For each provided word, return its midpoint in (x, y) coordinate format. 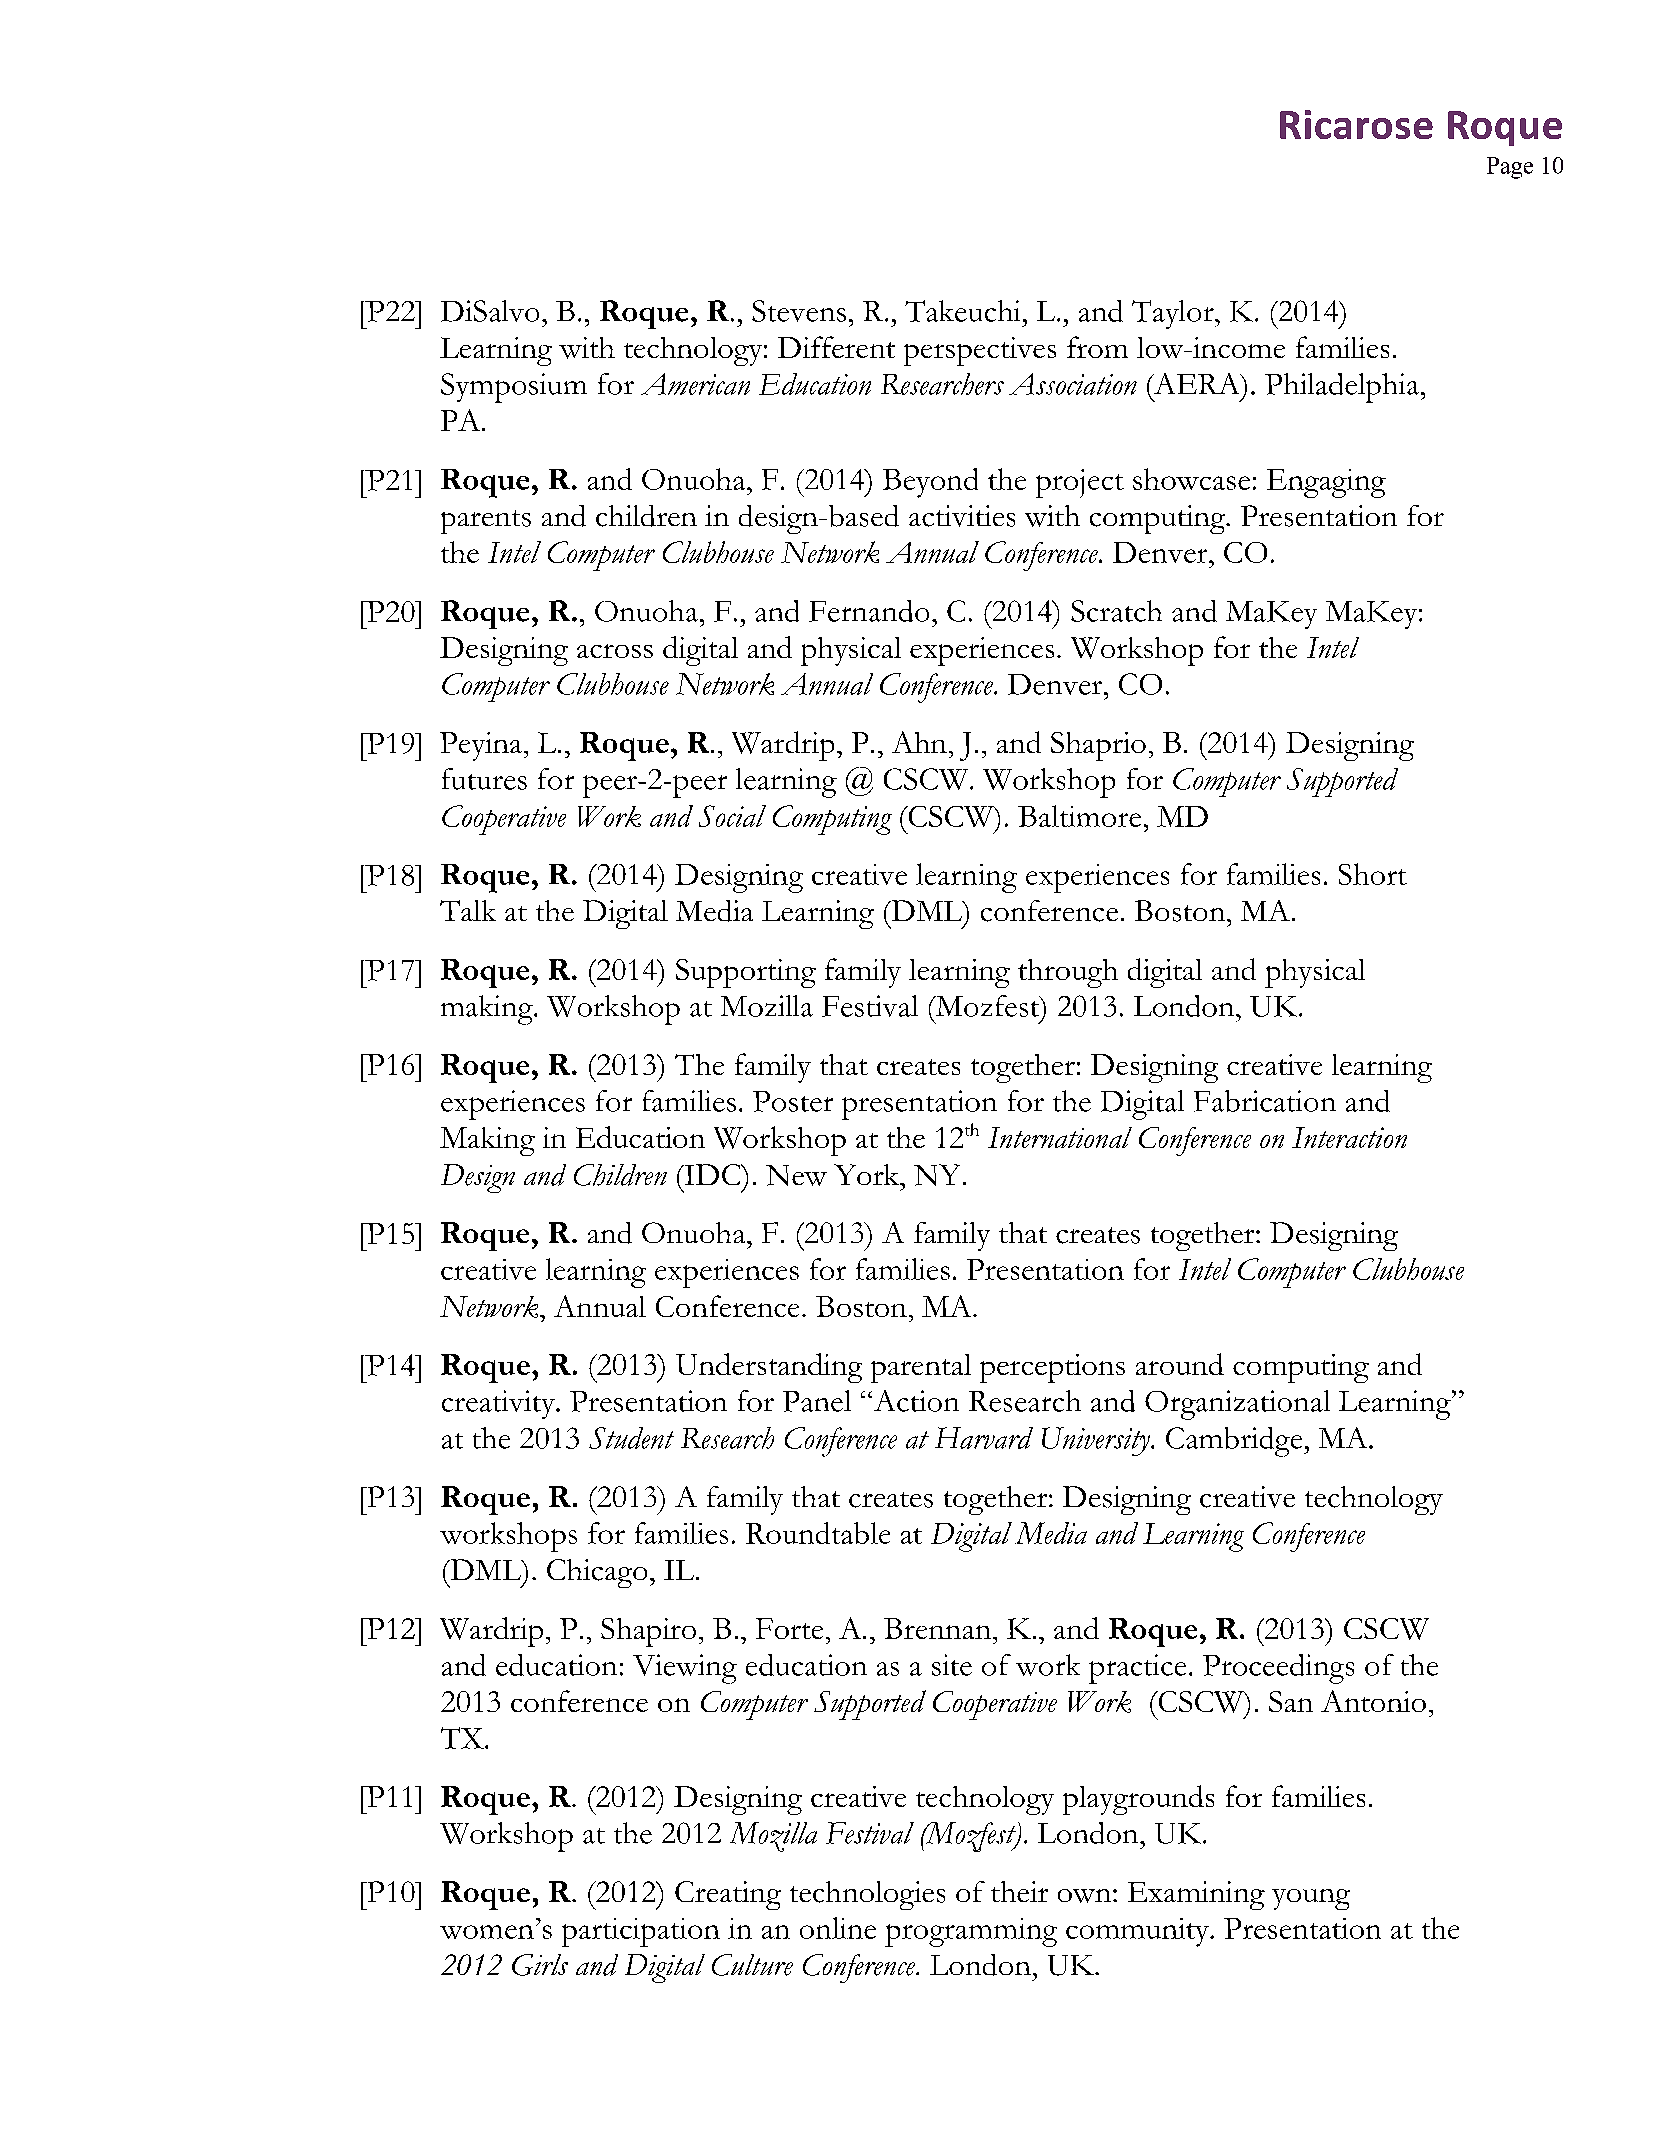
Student (631, 1438)
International (1060, 1137)
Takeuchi (962, 311)
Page (1510, 168)
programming (971, 1932)
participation (641, 1932)
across (615, 651)
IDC (712, 1174)
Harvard (984, 1438)
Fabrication (1265, 1101)
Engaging (1326, 483)
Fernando (869, 611)
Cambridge (1235, 1442)
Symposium (514, 388)
